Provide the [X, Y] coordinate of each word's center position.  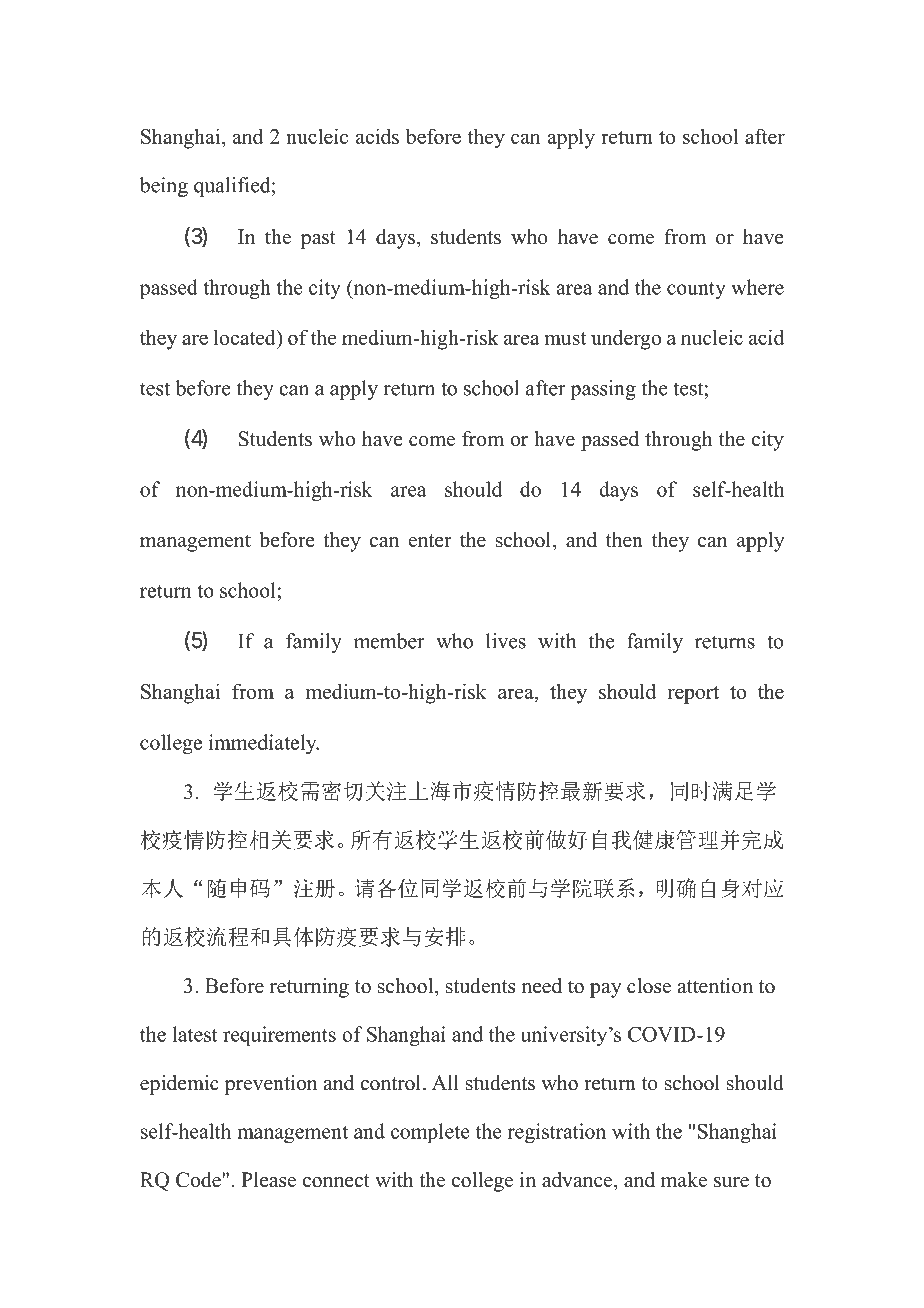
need [541, 986]
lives [506, 641]
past [318, 240]
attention [715, 986]
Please [268, 1180]
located [246, 337]
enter [430, 541]
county [696, 290]
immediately [264, 744]
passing [603, 390]
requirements [279, 1036]
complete [430, 1133]
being [164, 187]
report [693, 695]
